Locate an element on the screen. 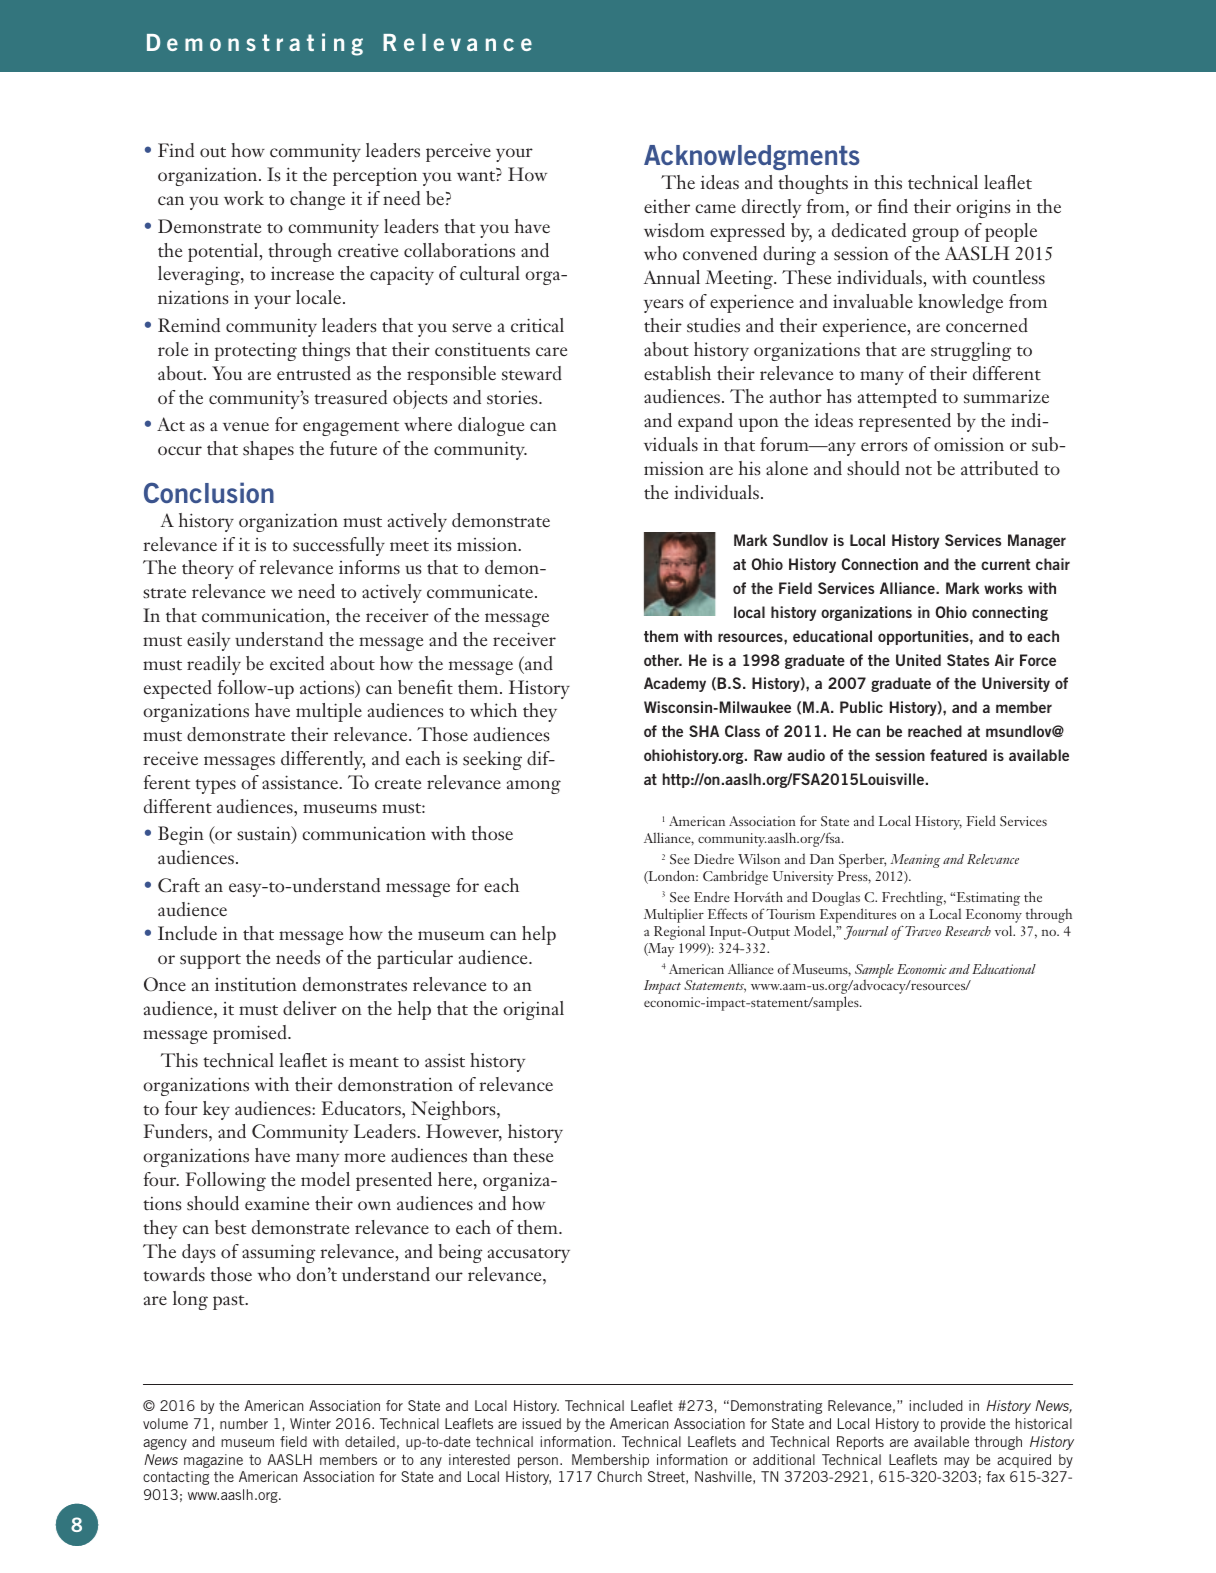  Church is located at coordinates (619, 1476).
